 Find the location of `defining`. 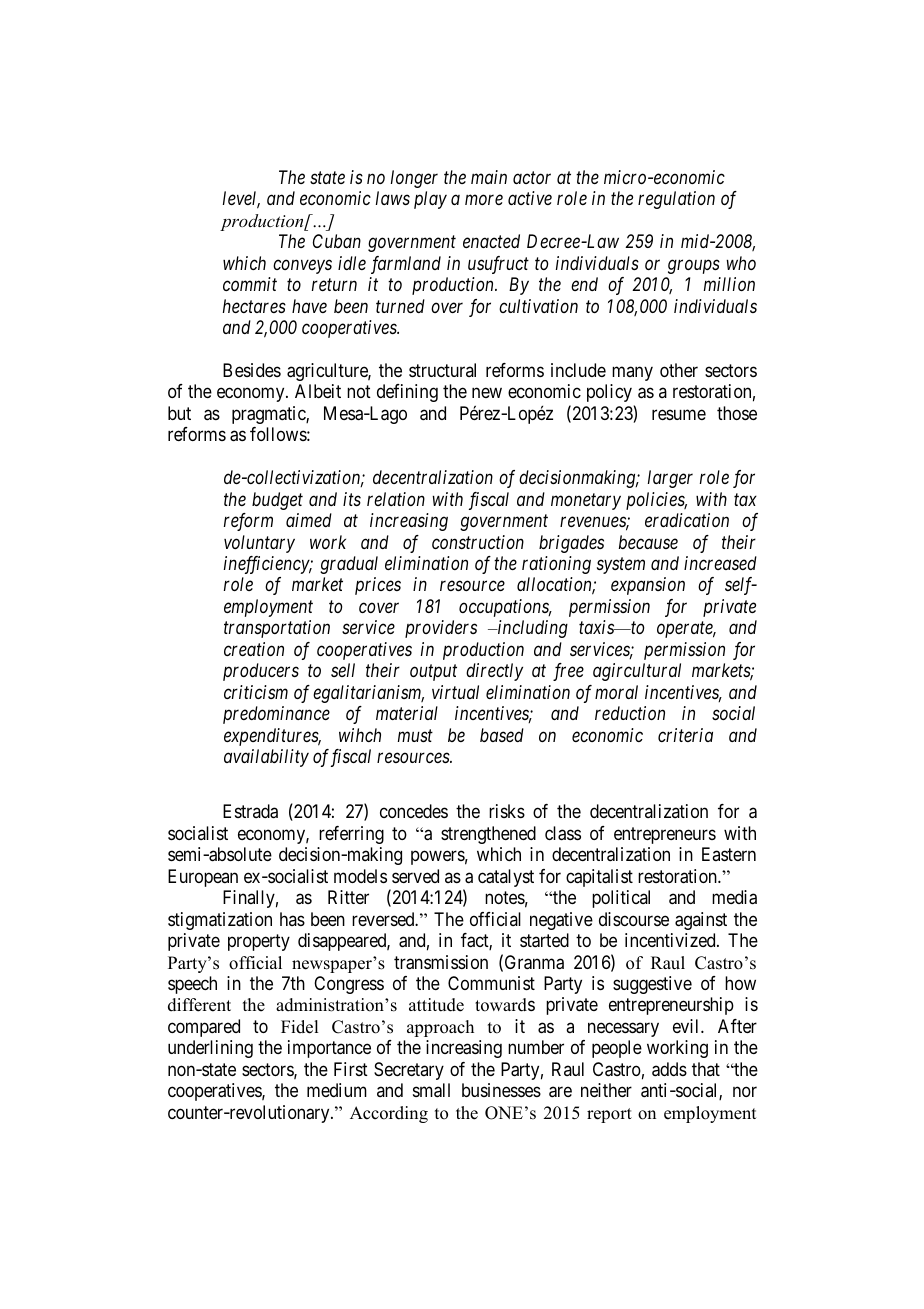

defining is located at coordinates (407, 393).
